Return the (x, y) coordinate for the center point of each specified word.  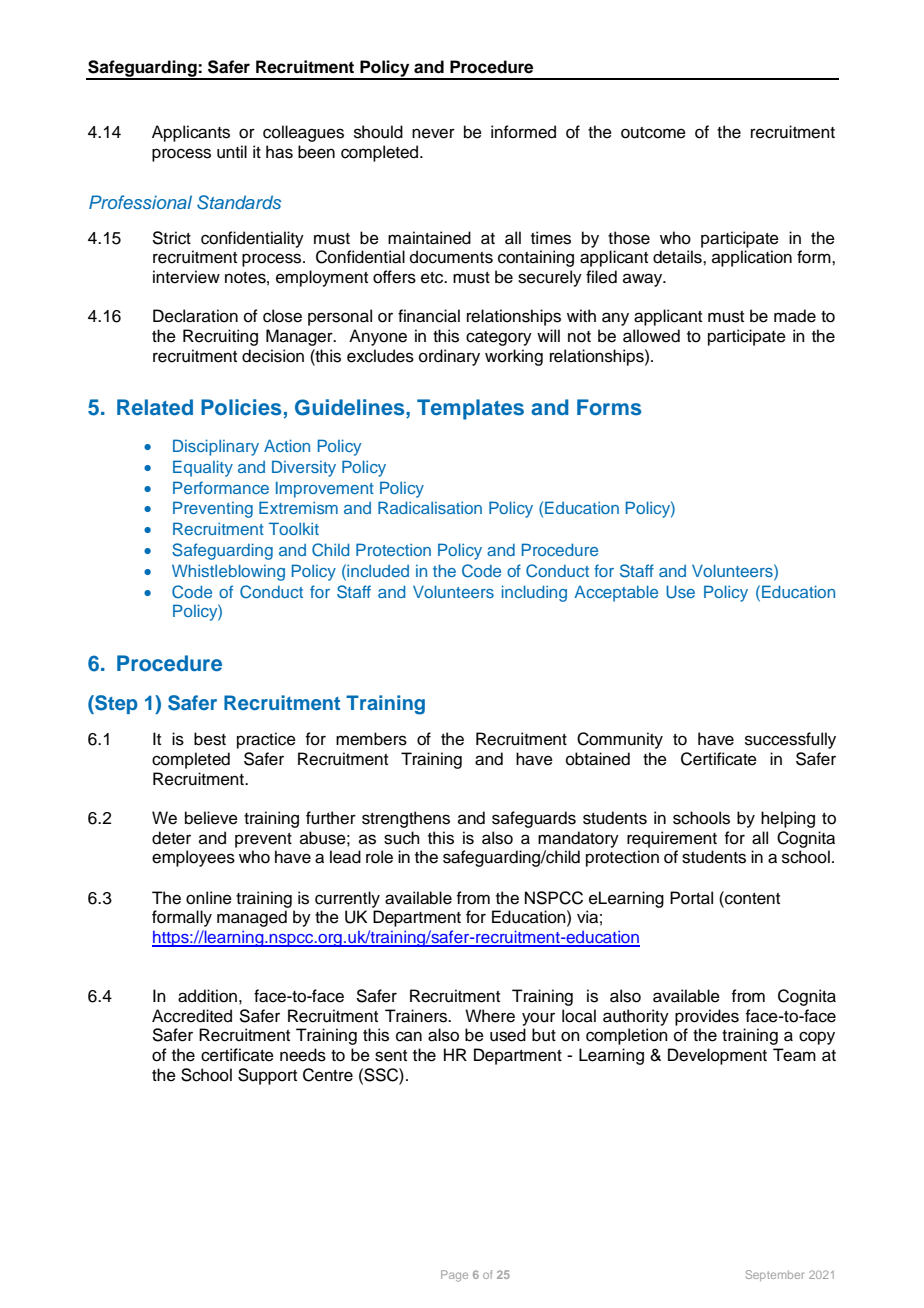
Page (454, 1276)
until (232, 152)
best (210, 739)
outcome (653, 133)
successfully (790, 740)
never (433, 133)
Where (490, 1016)
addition (207, 996)
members (371, 739)
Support (267, 1076)
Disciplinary (216, 447)
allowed (651, 336)
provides (707, 1017)
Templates (470, 409)
